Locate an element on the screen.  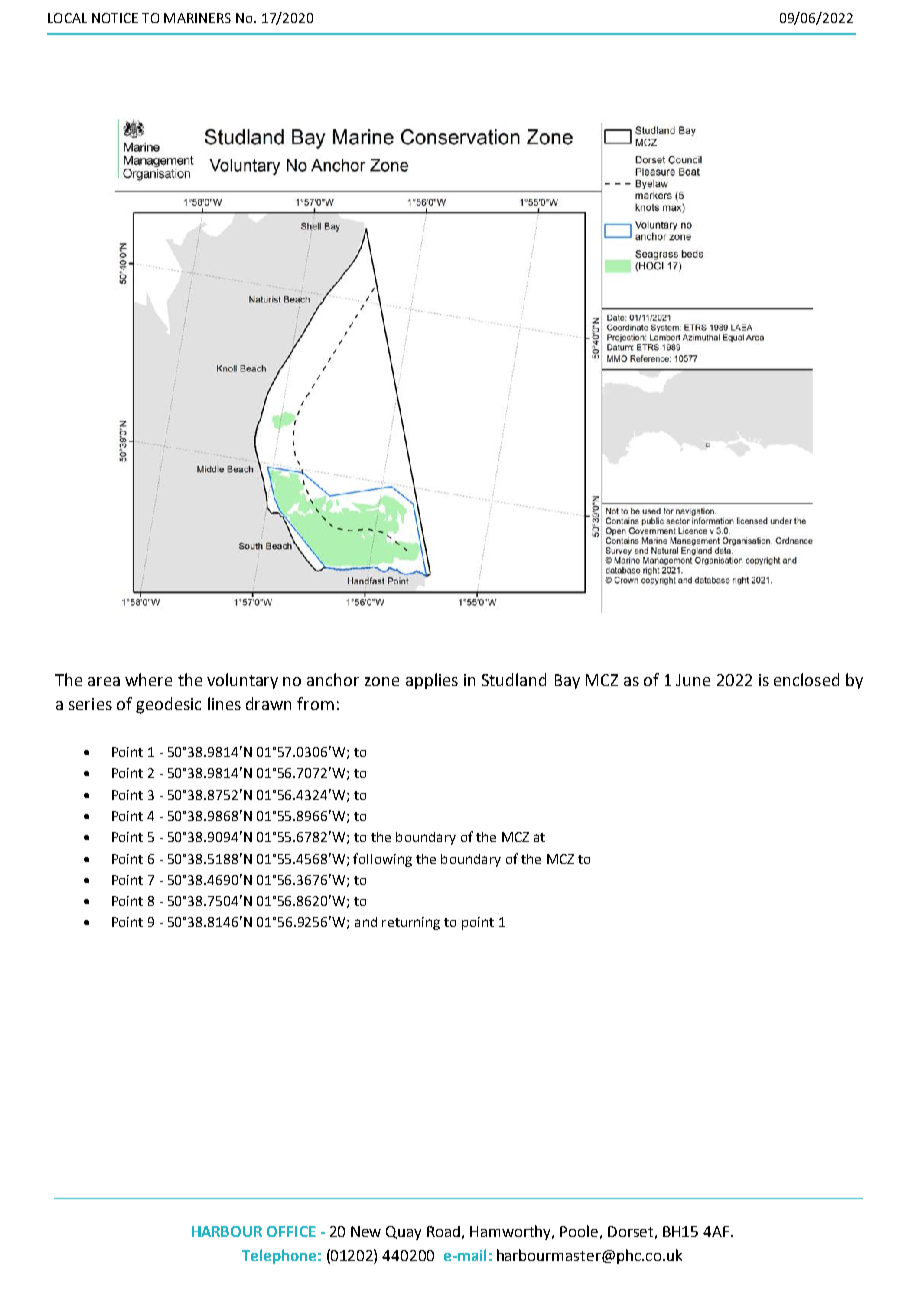
OFFICE is located at coordinates (291, 1231).
